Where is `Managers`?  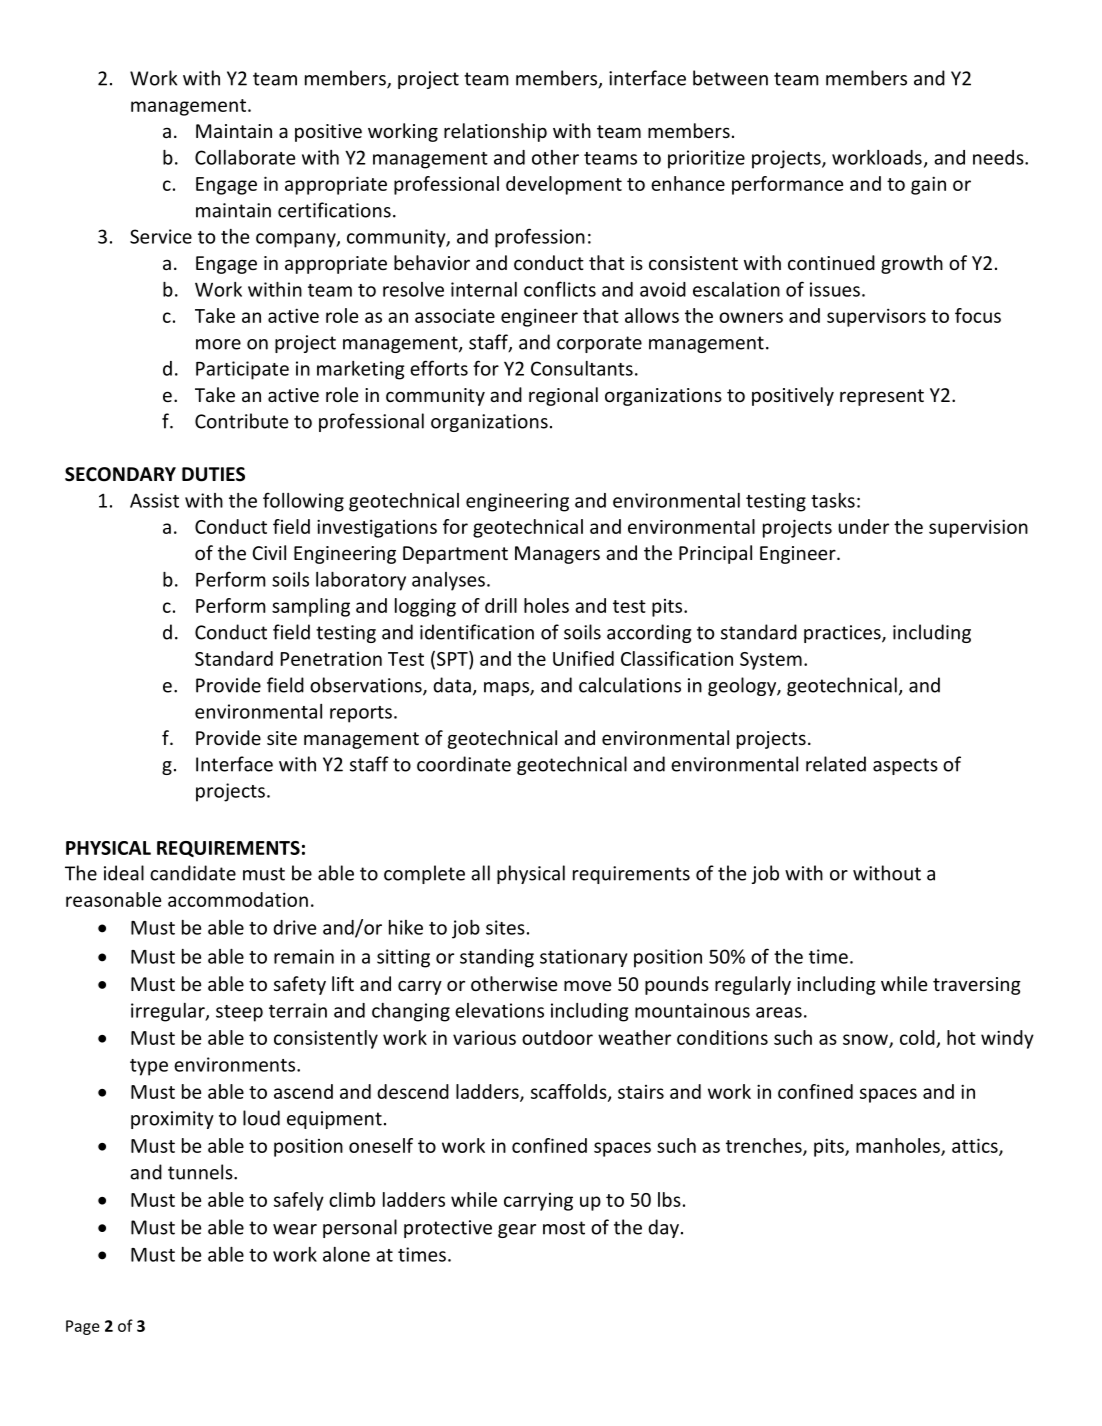 Managers is located at coordinates (557, 555).
